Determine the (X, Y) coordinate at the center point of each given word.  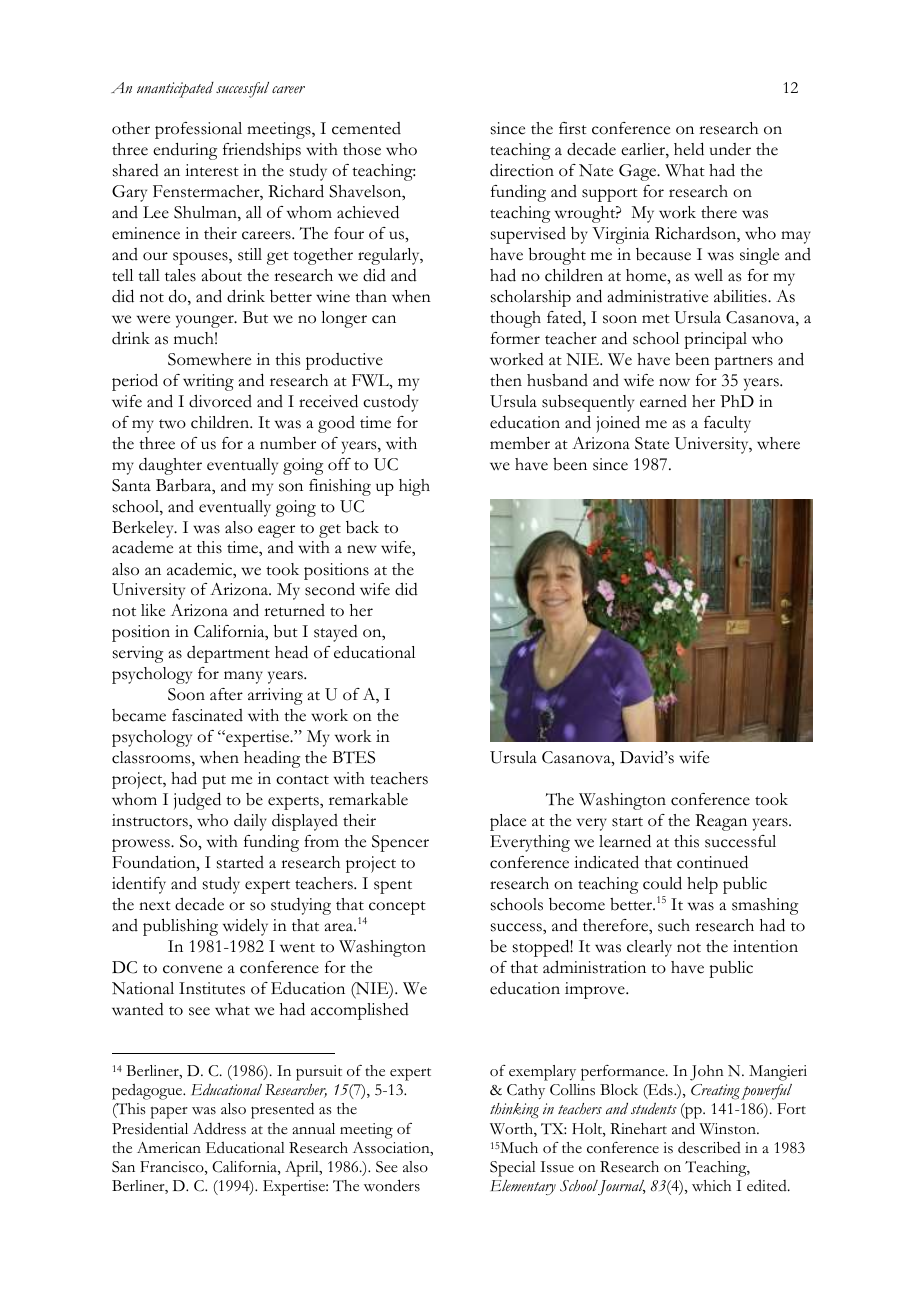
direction (522, 170)
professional (198, 130)
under (730, 149)
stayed (336, 633)
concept (397, 908)
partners (743, 363)
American (169, 1148)
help (702, 885)
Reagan (721, 822)
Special (513, 1169)
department (228, 654)
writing (208, 382)
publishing (180, 927)
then (506, 380)
